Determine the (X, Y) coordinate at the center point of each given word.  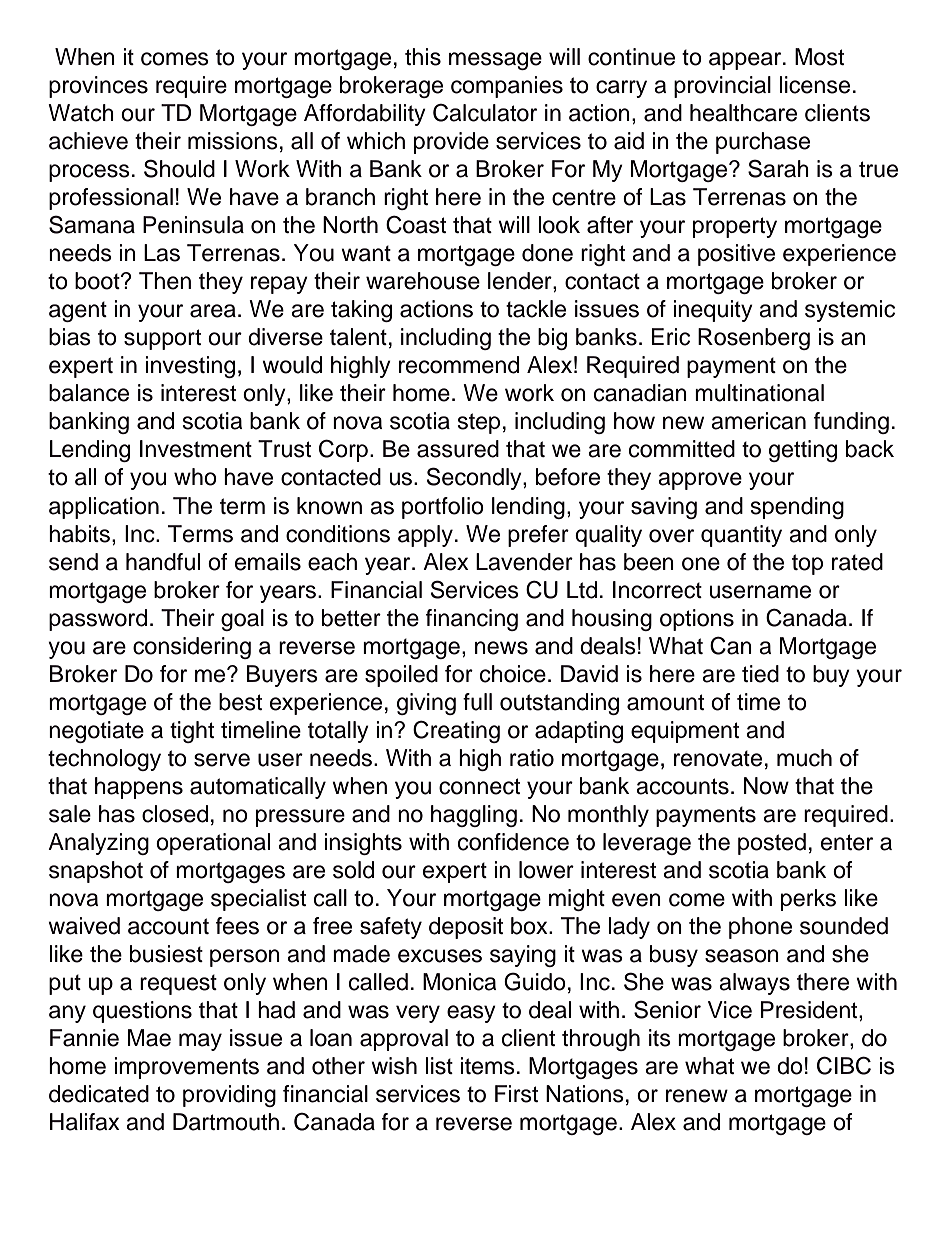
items (487, 1066)
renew (697, 1096)
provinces (98, 87)
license (814, 85)
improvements (186, 1068)
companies (507, 87)
